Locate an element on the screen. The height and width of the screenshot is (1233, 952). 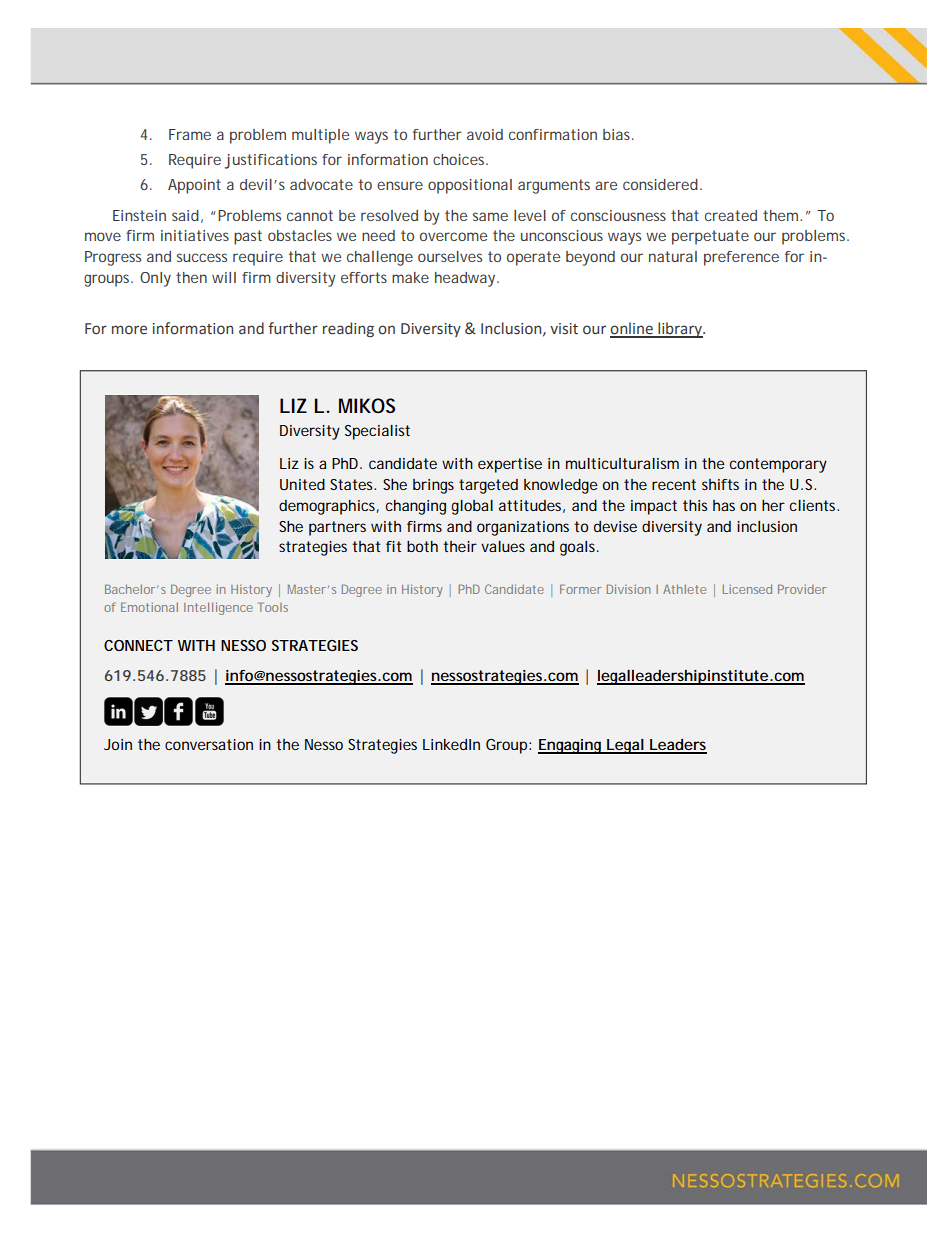
library is located at coordinates (680, 330).
